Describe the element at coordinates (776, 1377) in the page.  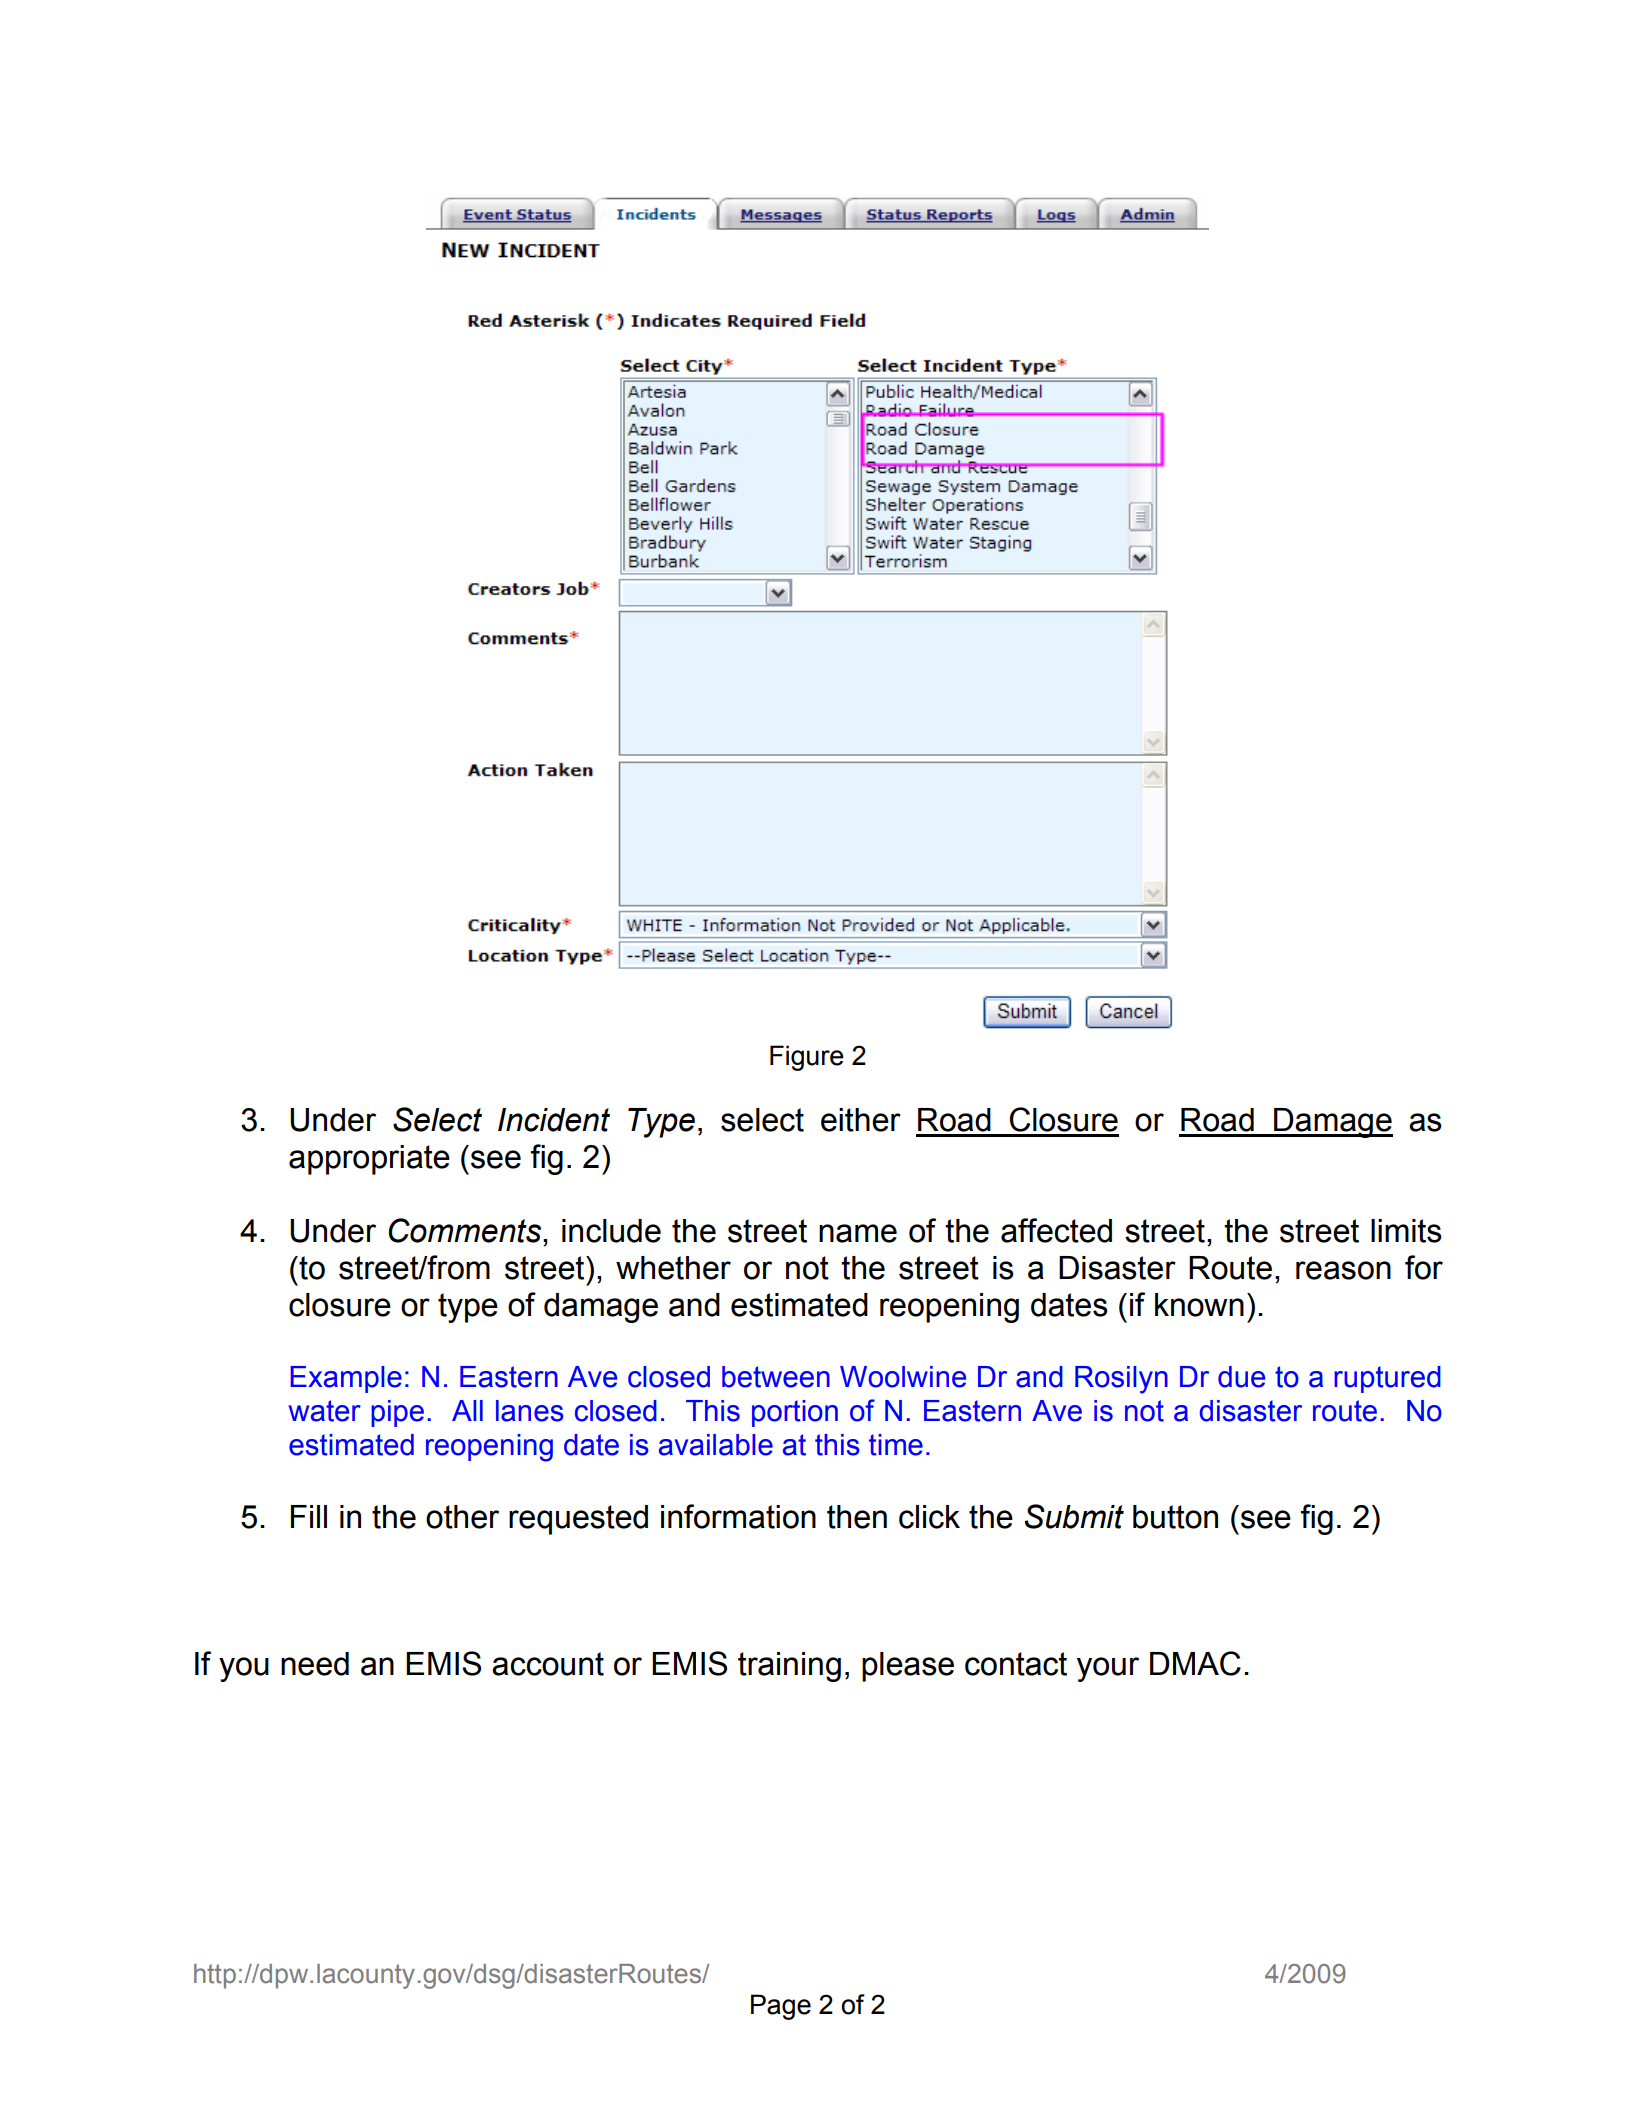
I see `between` at that location.
